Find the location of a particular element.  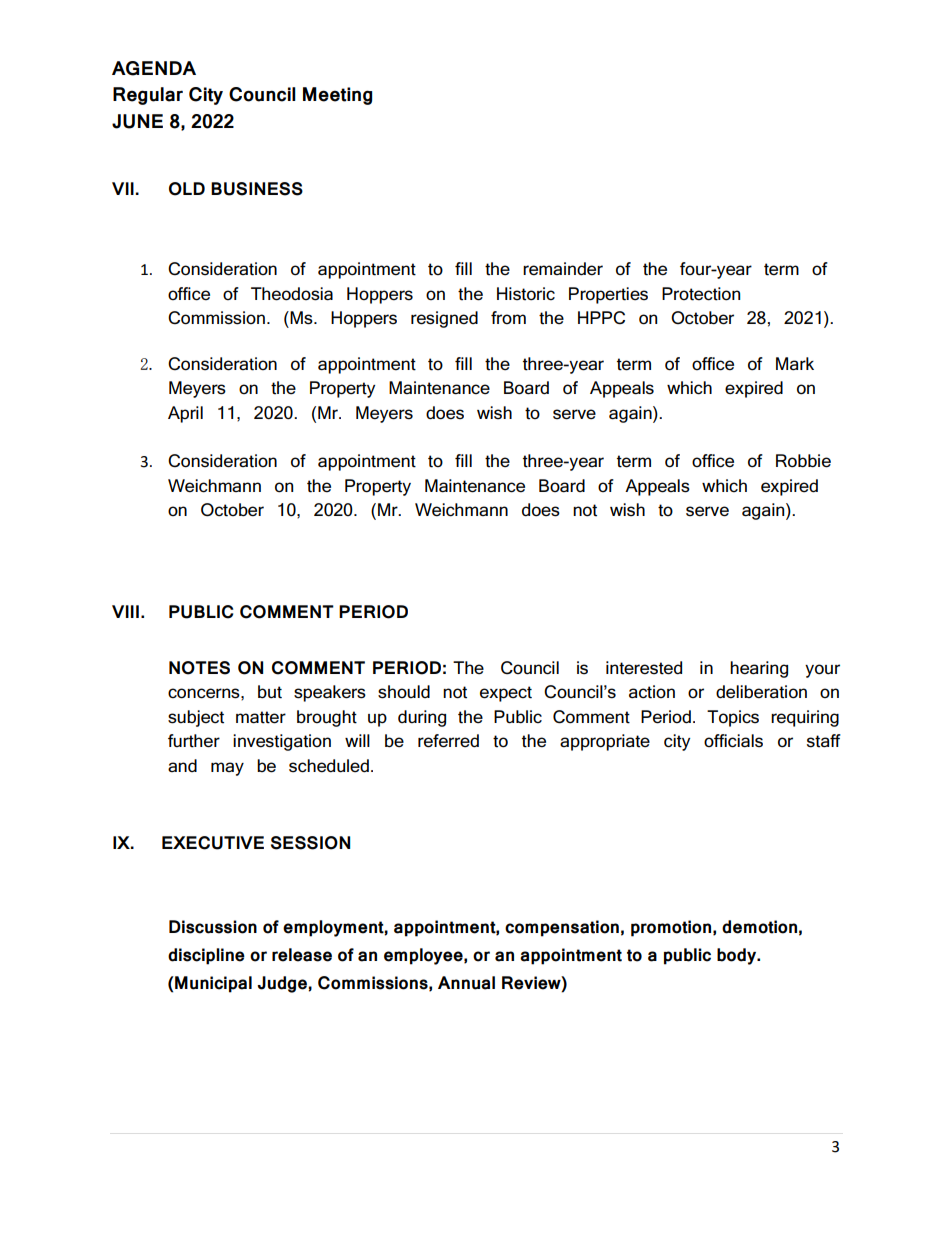

hearing is located at coordinates (759, 669).
